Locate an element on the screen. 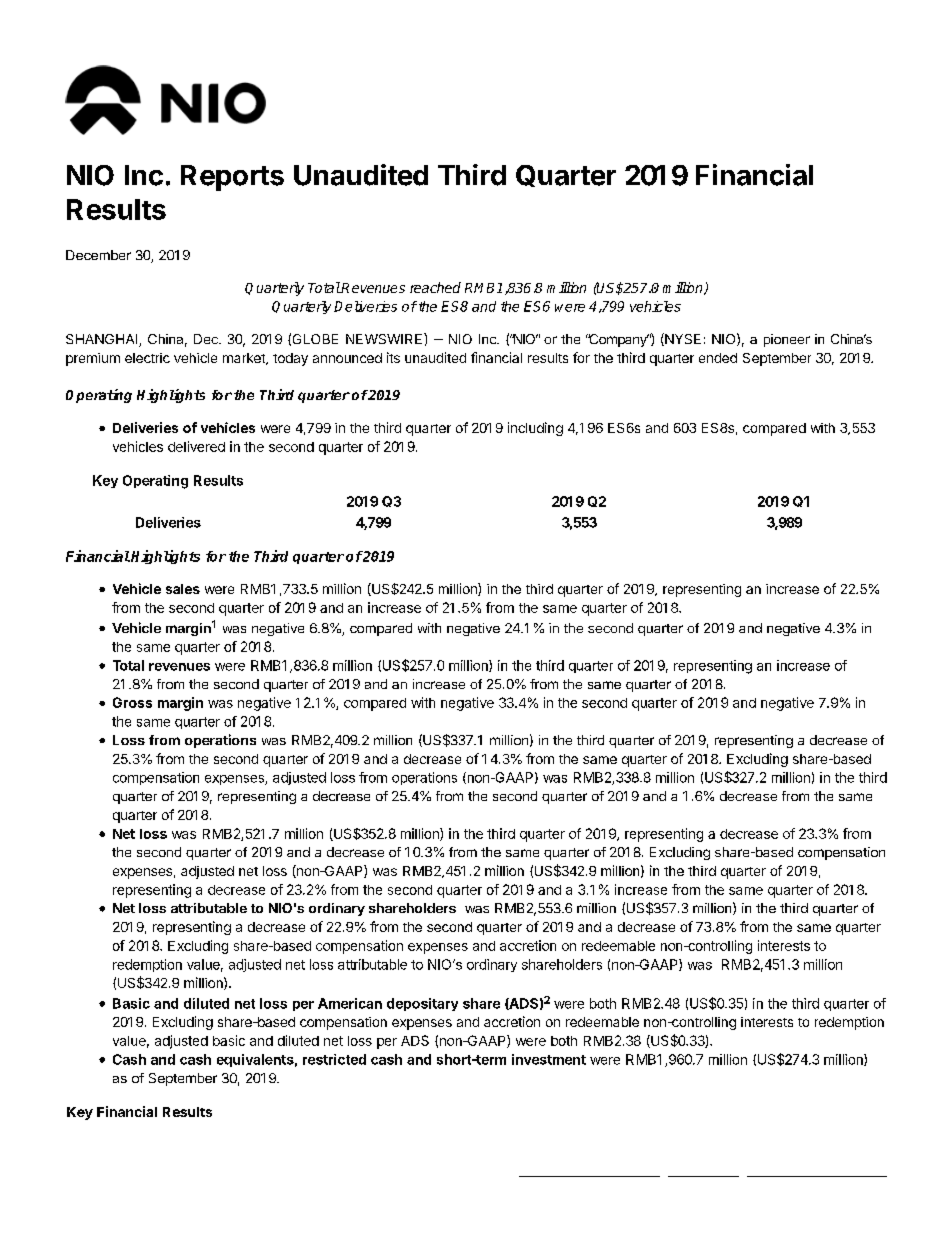 The width and height of the screenshot is (952, 1233). Reports is located at coordinates (232, 178).
